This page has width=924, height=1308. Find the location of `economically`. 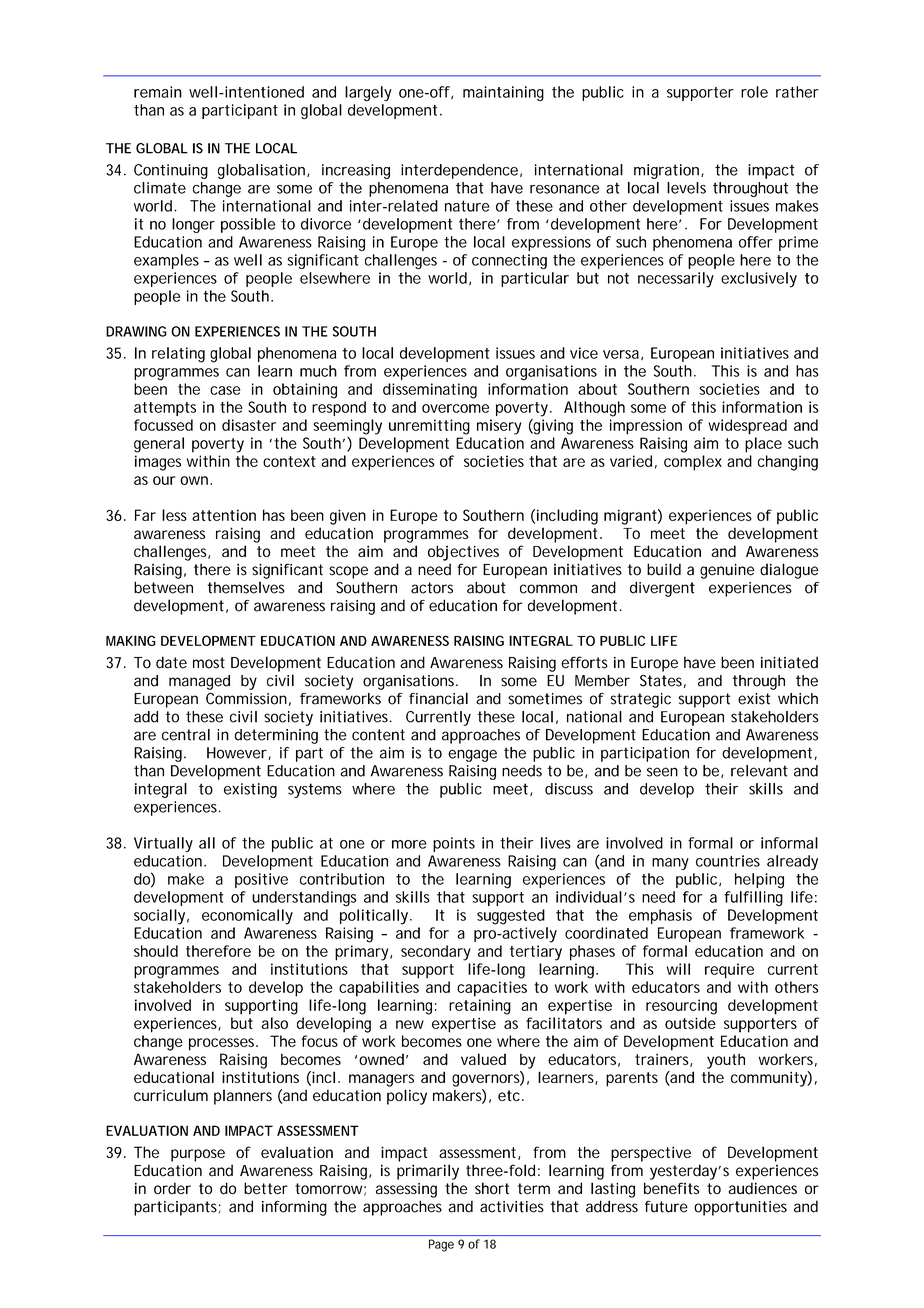

economically is located at coordinates (247, 917).
